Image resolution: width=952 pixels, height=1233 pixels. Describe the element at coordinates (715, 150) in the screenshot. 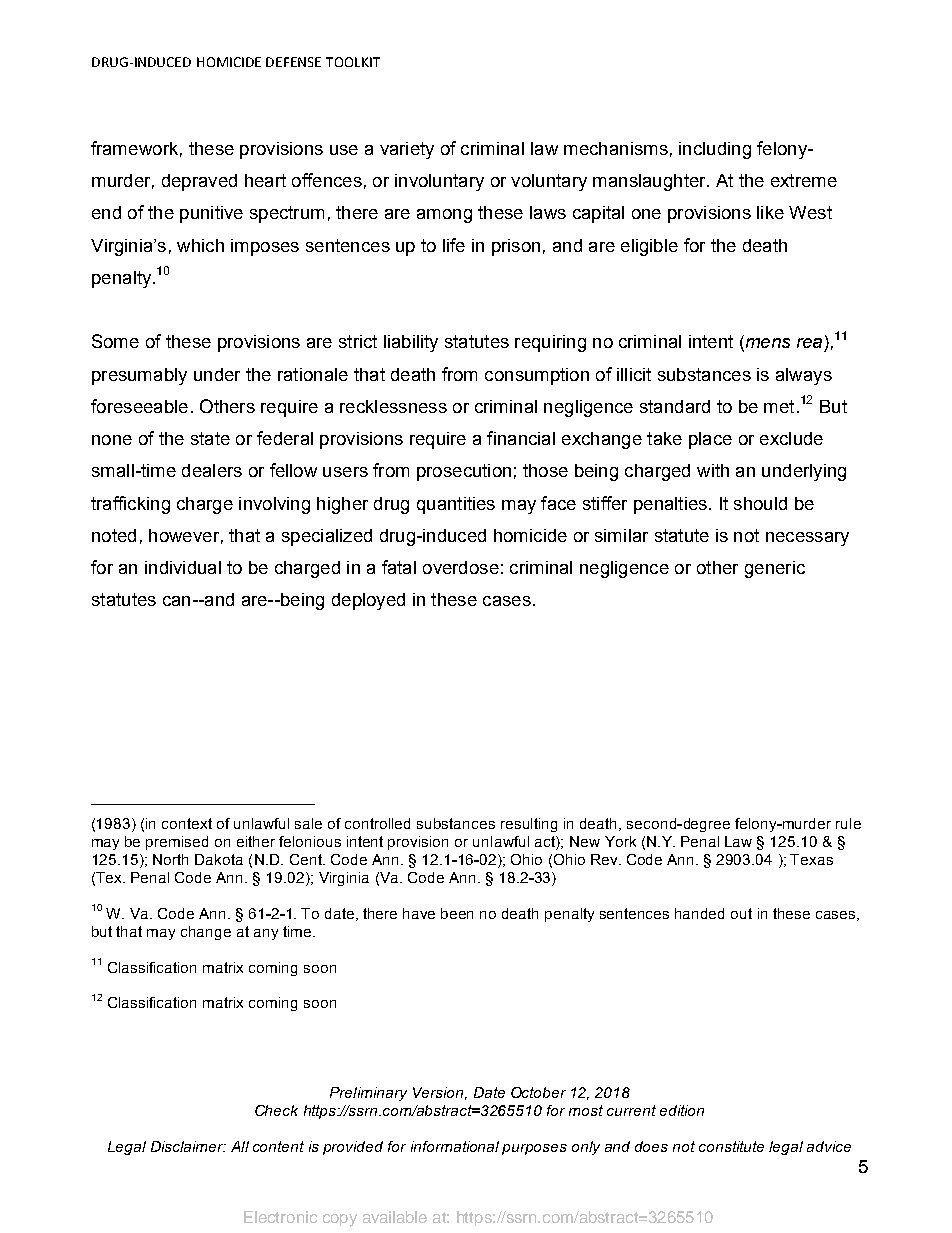

I see `including` at that location.
